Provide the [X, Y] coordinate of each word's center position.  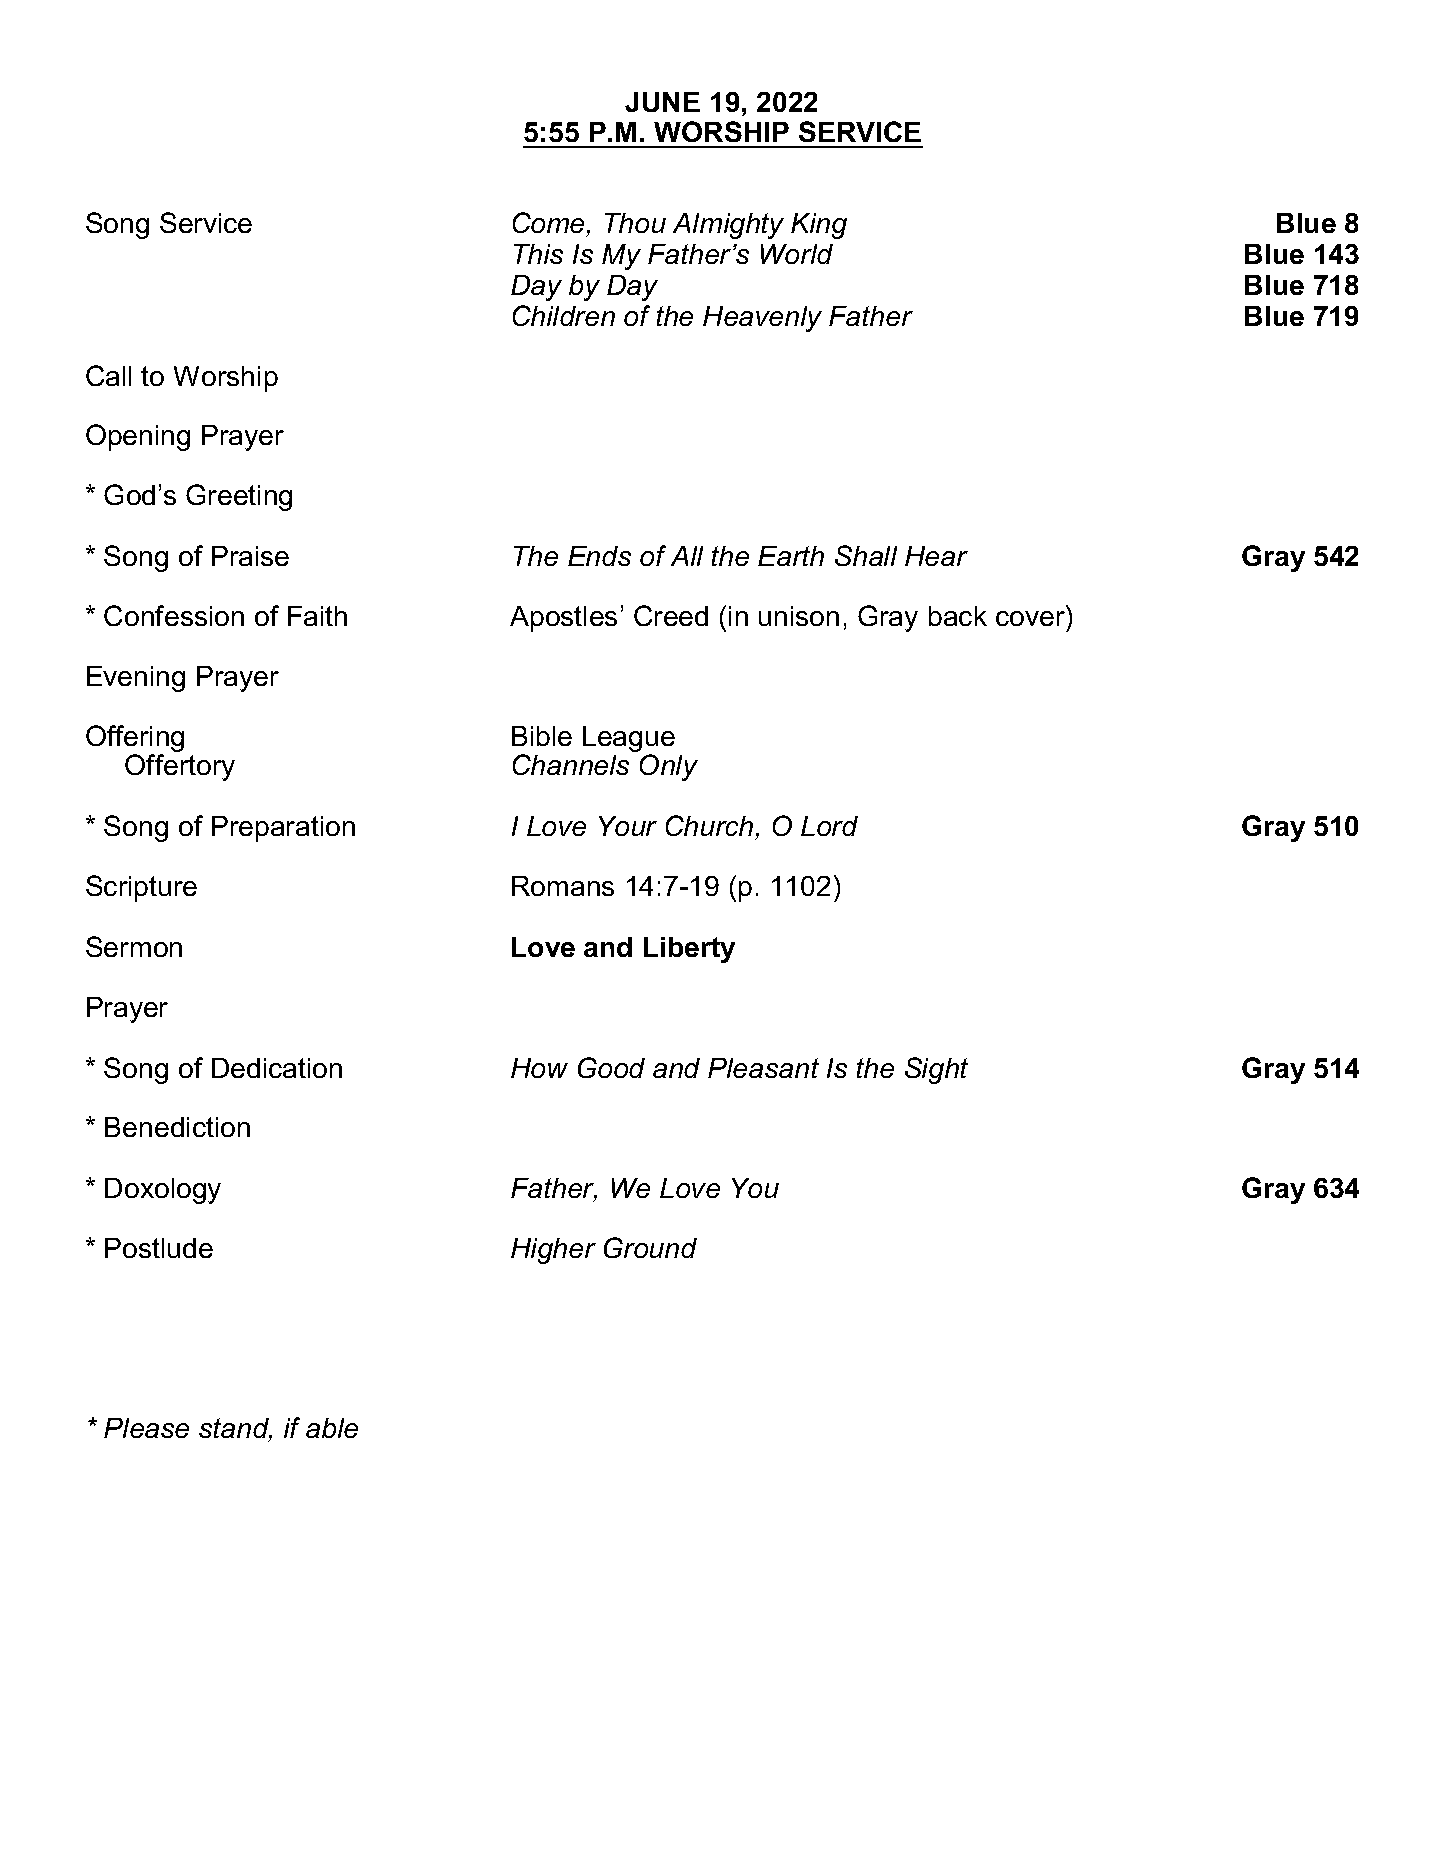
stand [235, 1429]
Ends [599, 556]
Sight [936, 1070]
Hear [936, 556]
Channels [571, 764]
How [539, 1068]
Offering [135, 740]
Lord [829, 826]
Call [108, 375]
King [819, 226]
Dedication [277, 1068]
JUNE [662, 102]
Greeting [239, 497]
